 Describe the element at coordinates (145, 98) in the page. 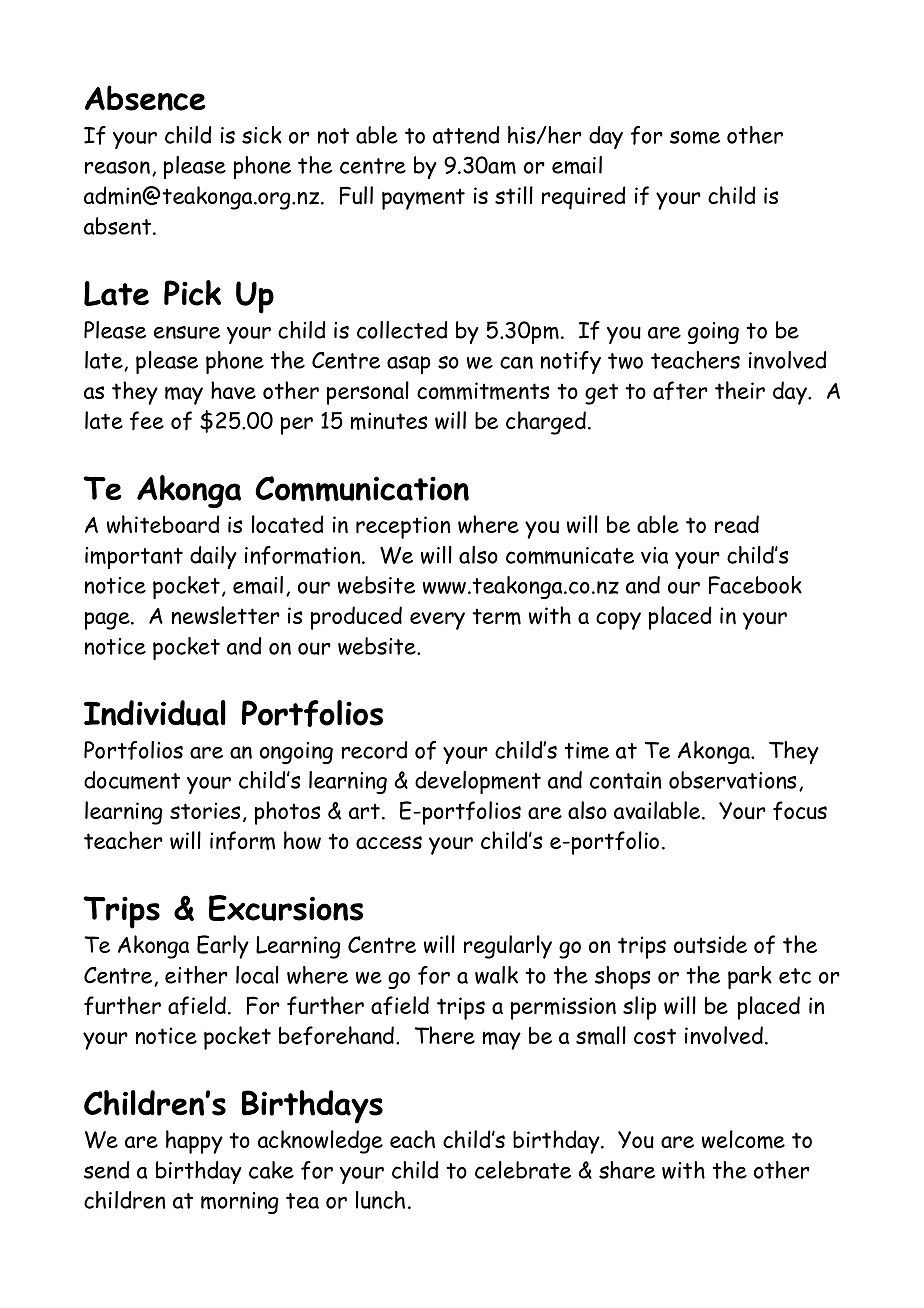

I see `Absence` at that location.
